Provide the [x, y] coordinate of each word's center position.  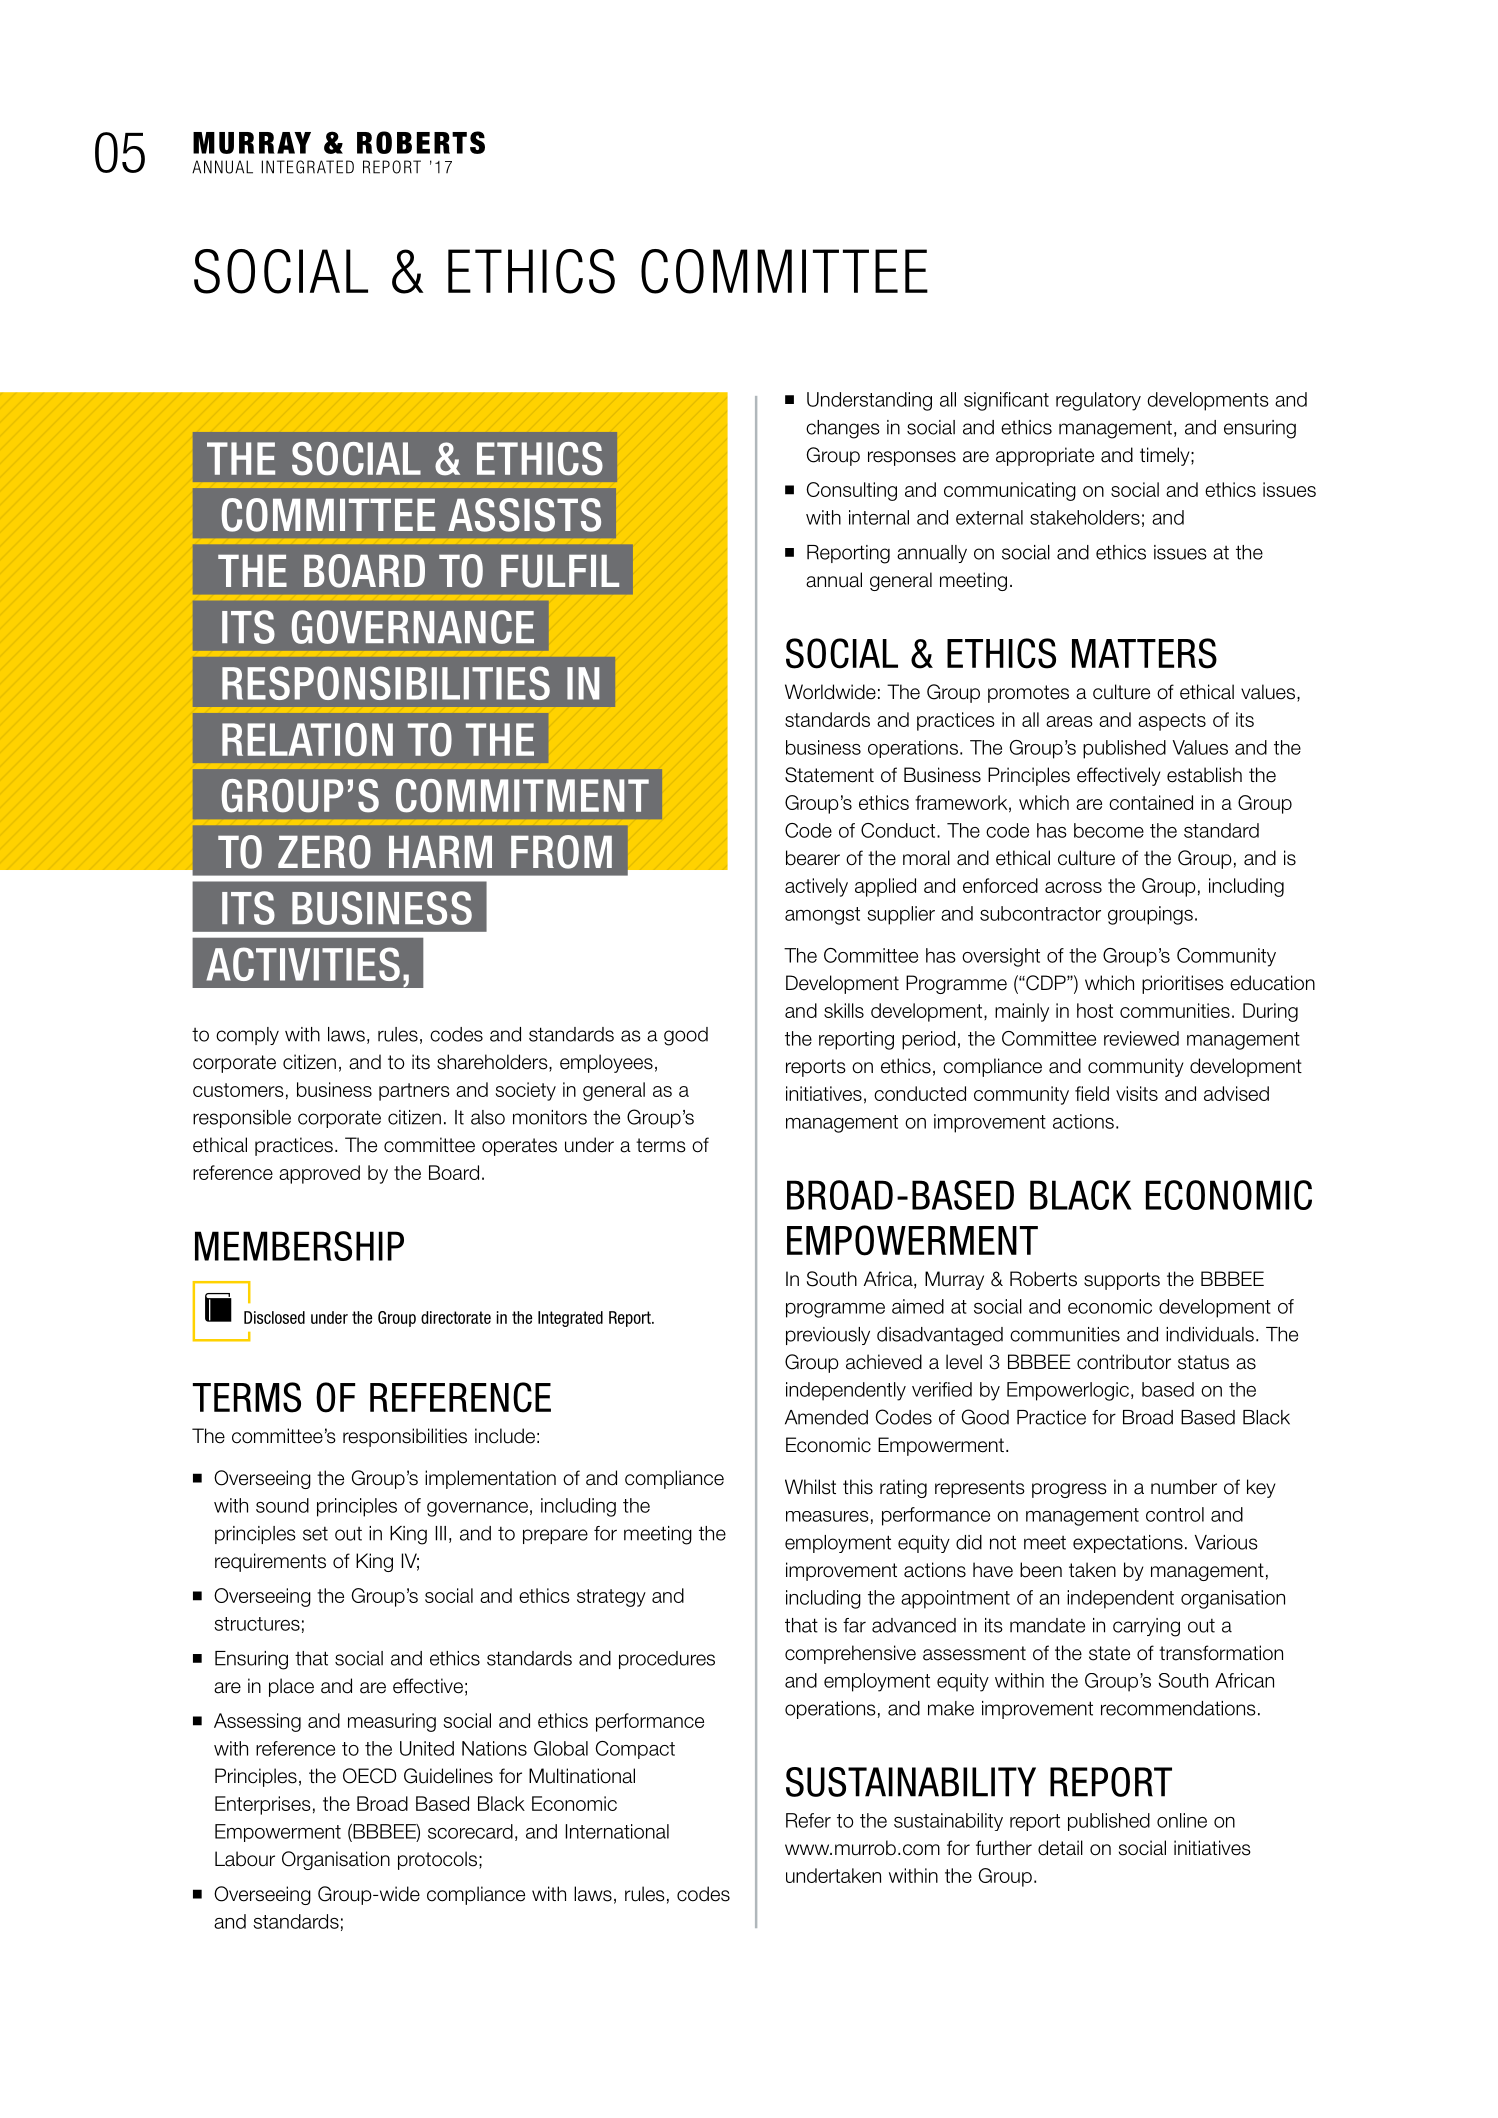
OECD [370, 1776]
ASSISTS [524, 515]
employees [606, 1063]
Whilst [810, 1487]
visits [1137, 1093]
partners [414, 1092]
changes [843, 429]
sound [282, 1505]
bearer [813, 858]
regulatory [1098, 401]
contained [1151, 802]
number [1184, 1487]
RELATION [307, 740]
